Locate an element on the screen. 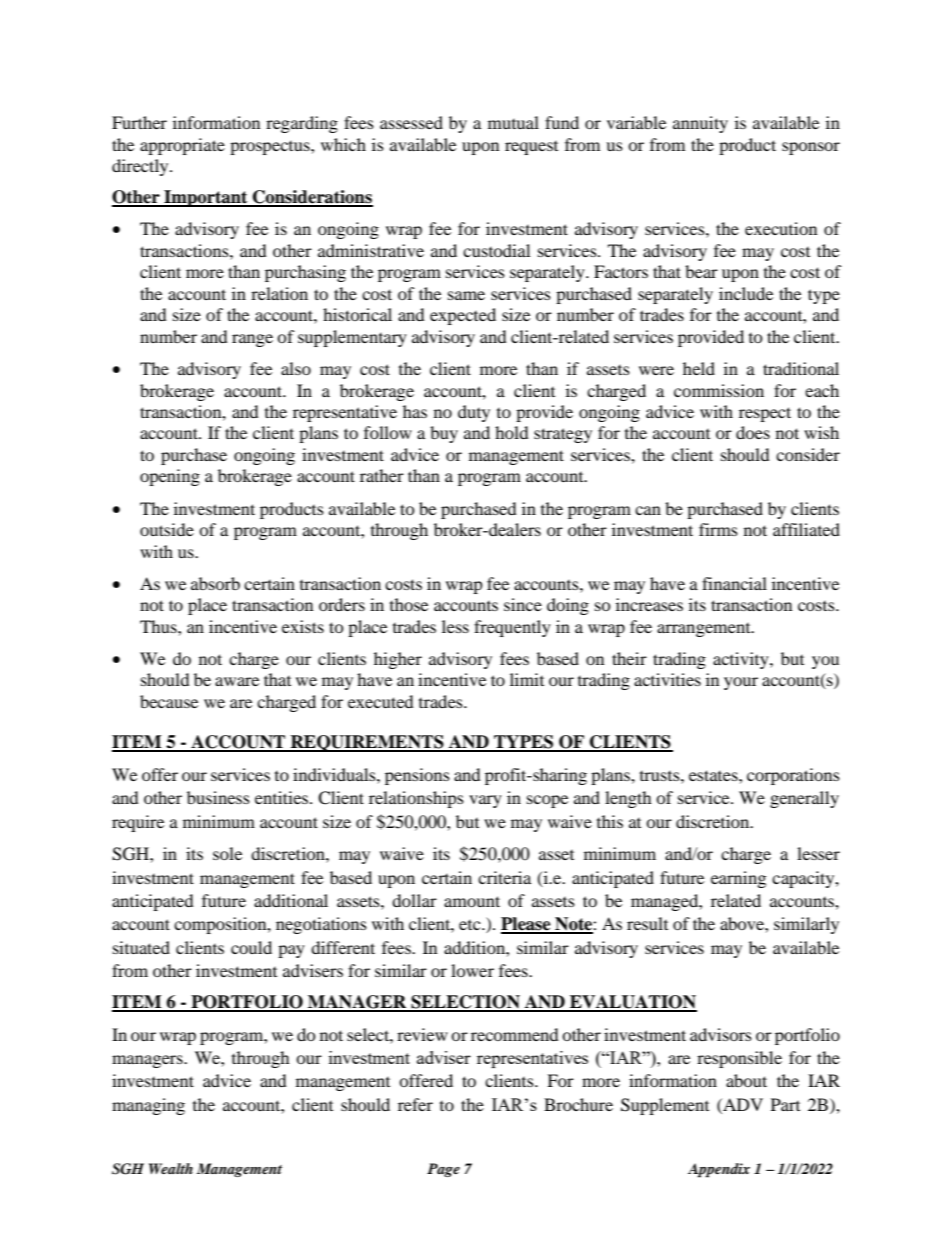  activity is located at coordinates (742, 660).
